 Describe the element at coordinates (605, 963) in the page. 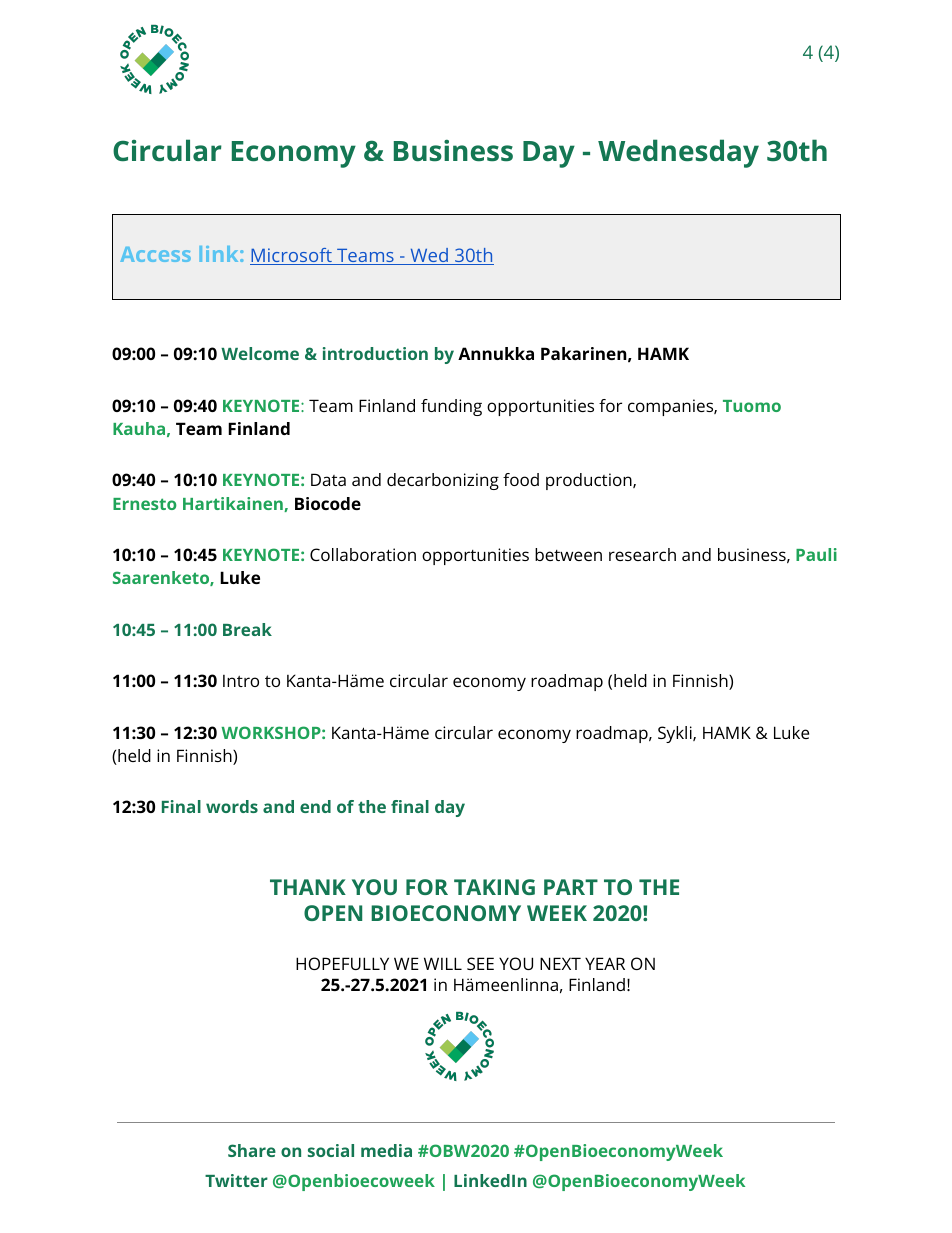

I see `YEAR` at that location.
